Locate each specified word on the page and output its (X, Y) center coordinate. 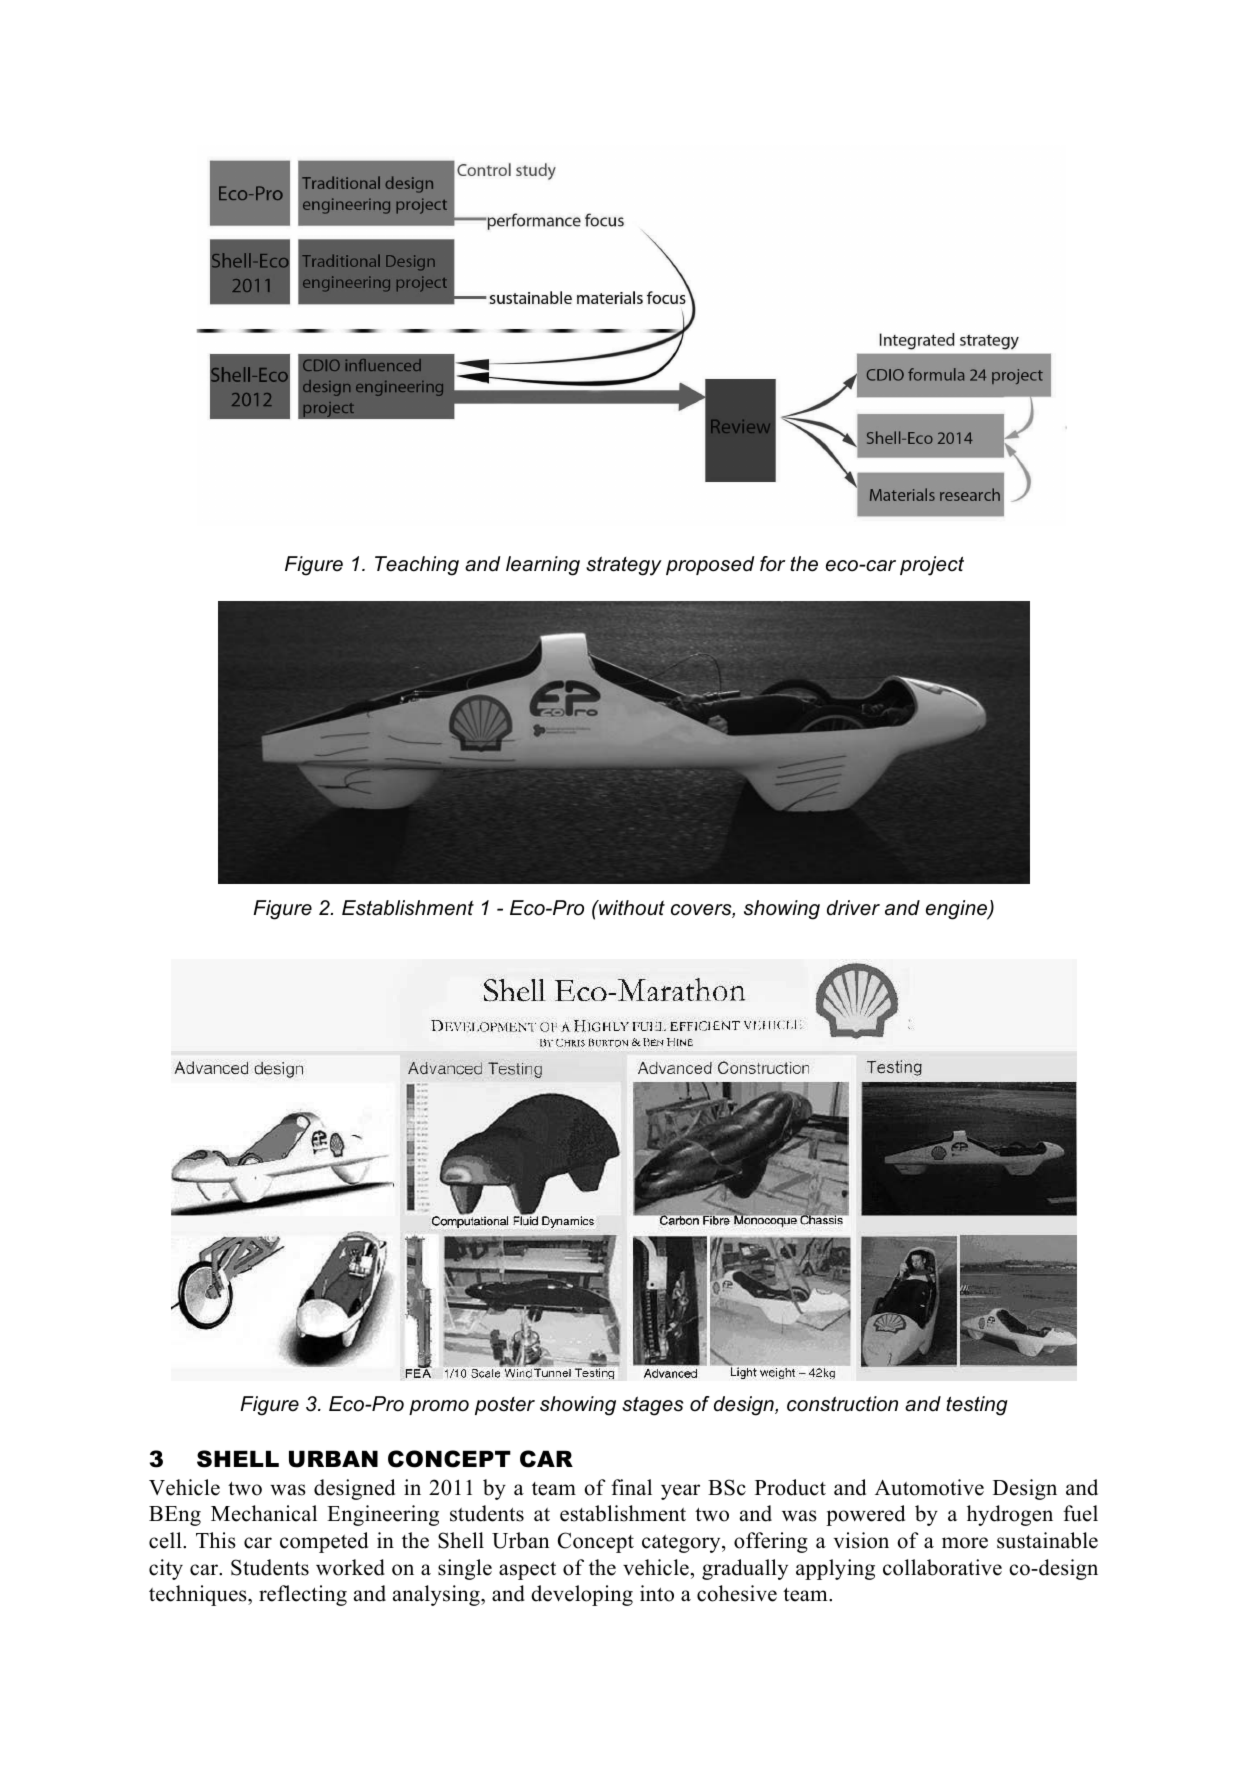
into (657, 1593)
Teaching (417, 566)
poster (505, 1406)
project (932, 566)
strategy (624, 566)
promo (439, 1407)
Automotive (929, 1487)
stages (652, 1406)
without (631, 908)
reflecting (303, 1595)
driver (853, 908)
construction (842, 1404)
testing (977, 1406)
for (772, 564)
